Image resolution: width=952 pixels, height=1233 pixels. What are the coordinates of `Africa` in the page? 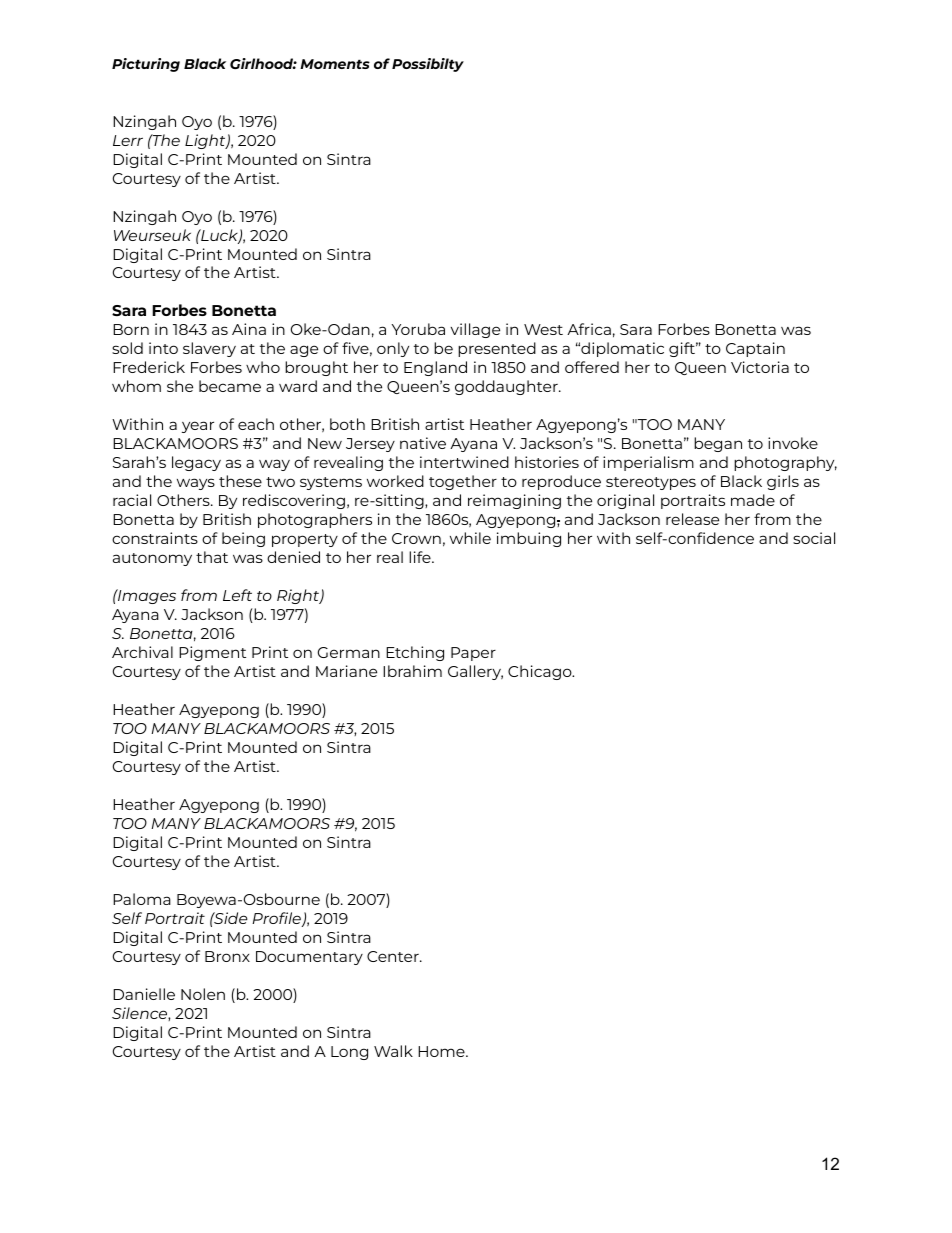 It's located at (589, 329).
